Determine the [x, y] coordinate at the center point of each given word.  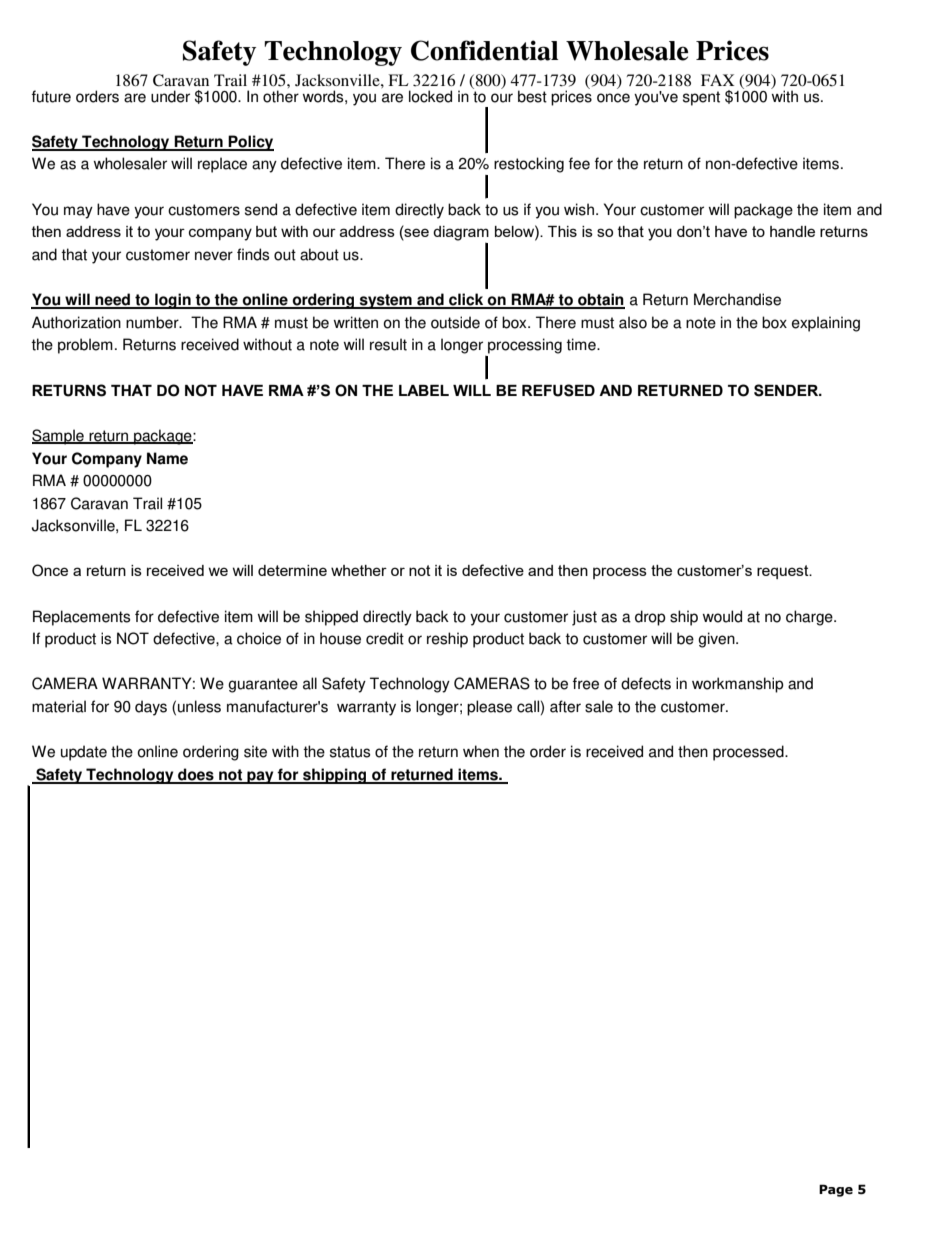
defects [646, 683]
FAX [717, 80]
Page [836, 1190]
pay [260, 777]
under [170, 96]
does [196, 775]
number [153, 322]
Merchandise [737, 299]
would [722, 616]
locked [430, 96]
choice [259, 638]
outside [455, 322]
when [481, 751]
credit [385, 638]
